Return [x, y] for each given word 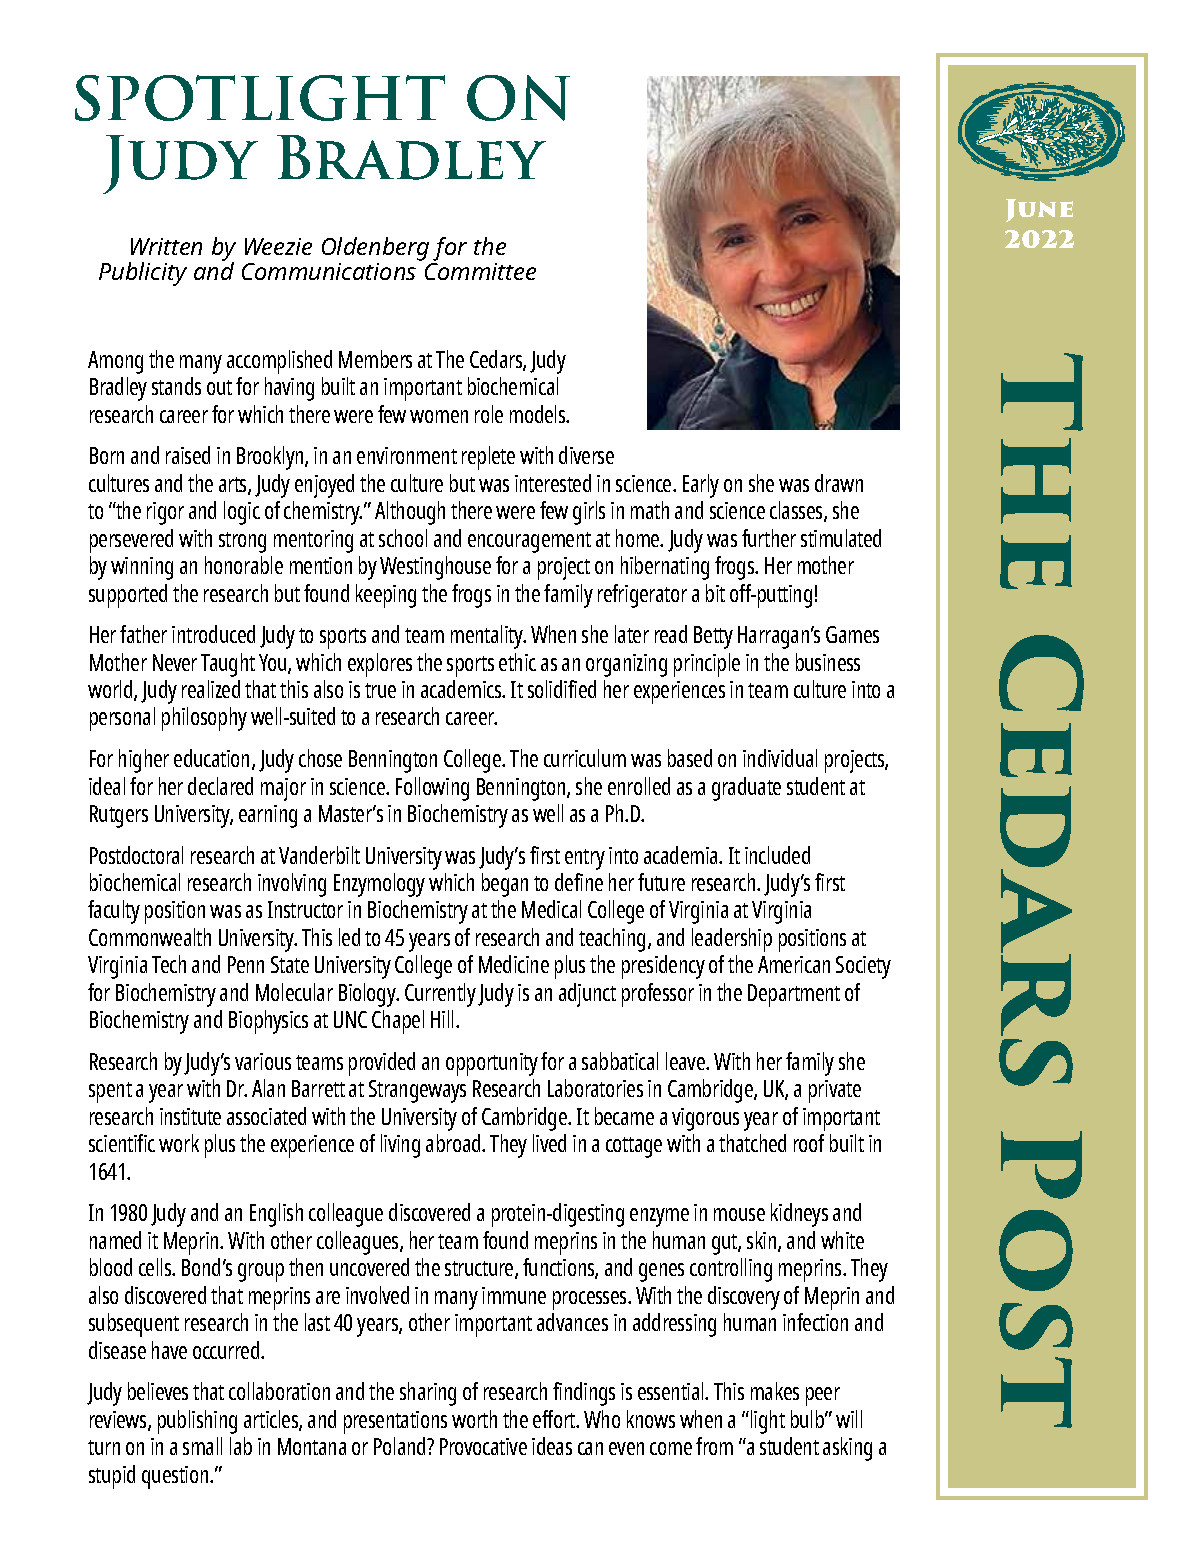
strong [242, 542]
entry [585, 859]
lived [549, 1143]
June [1039, 210]
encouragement [529, 542]
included [777, 855]
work [179, 1143]
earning [268, 816]
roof [809, 1143]
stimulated [841, 538]
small [202, 1446]
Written [166, 246]
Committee [480, 271]
